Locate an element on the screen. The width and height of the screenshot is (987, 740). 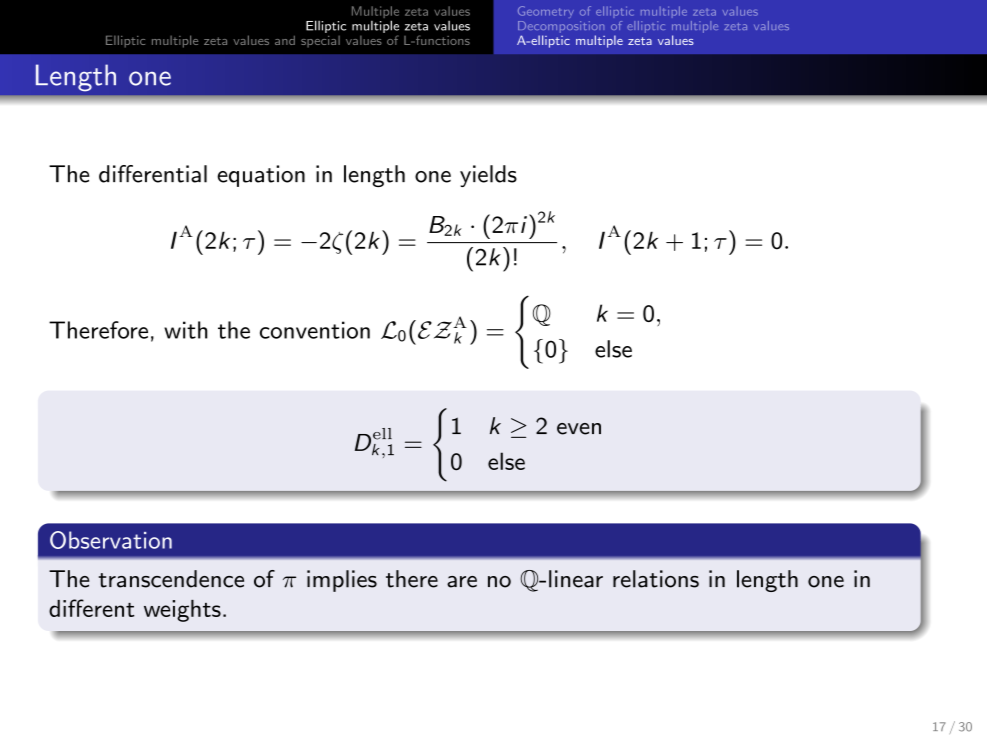
convention is located at coordinates (315, 330).
